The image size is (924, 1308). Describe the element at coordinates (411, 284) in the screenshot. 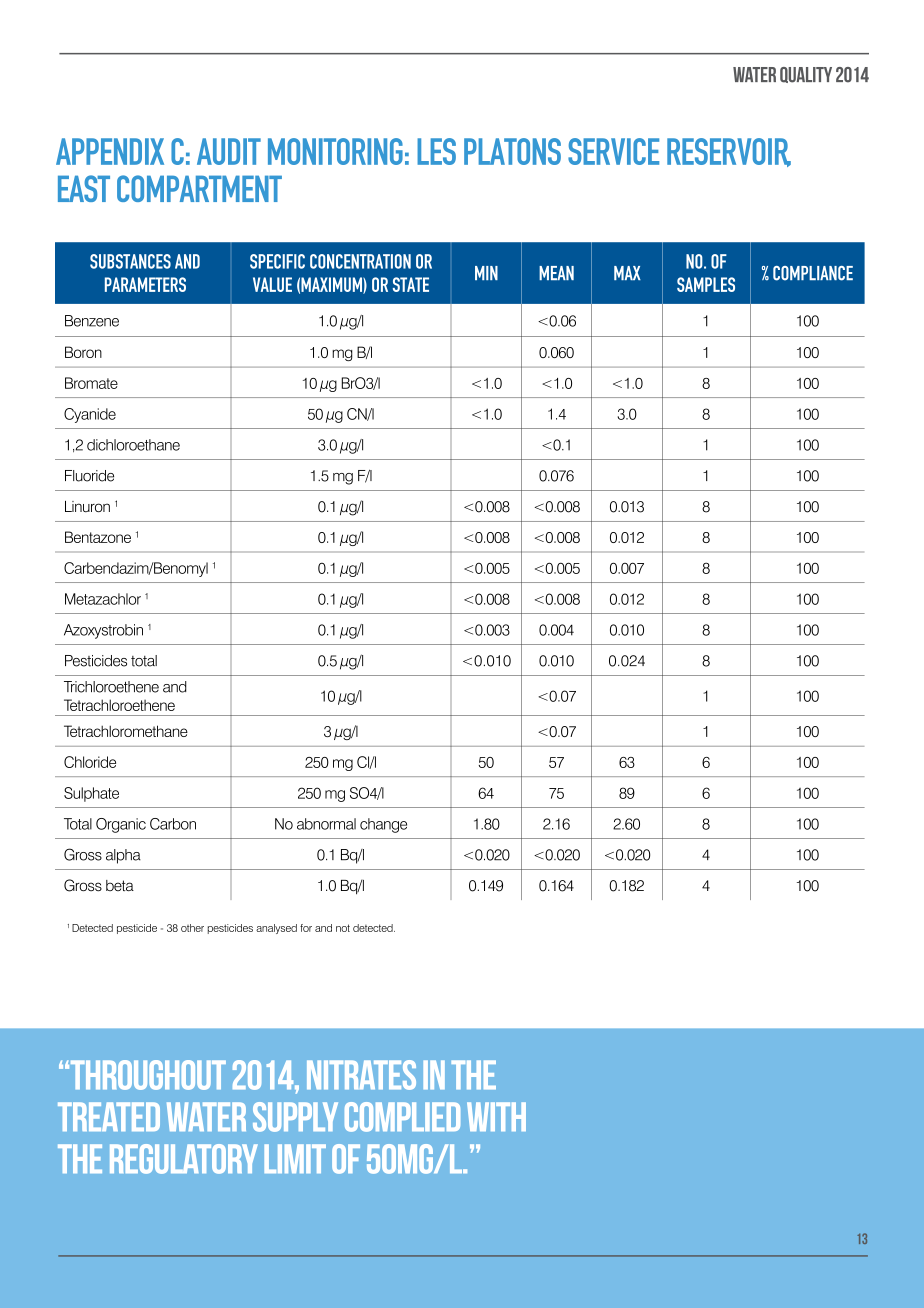

I see `state` at that location.
